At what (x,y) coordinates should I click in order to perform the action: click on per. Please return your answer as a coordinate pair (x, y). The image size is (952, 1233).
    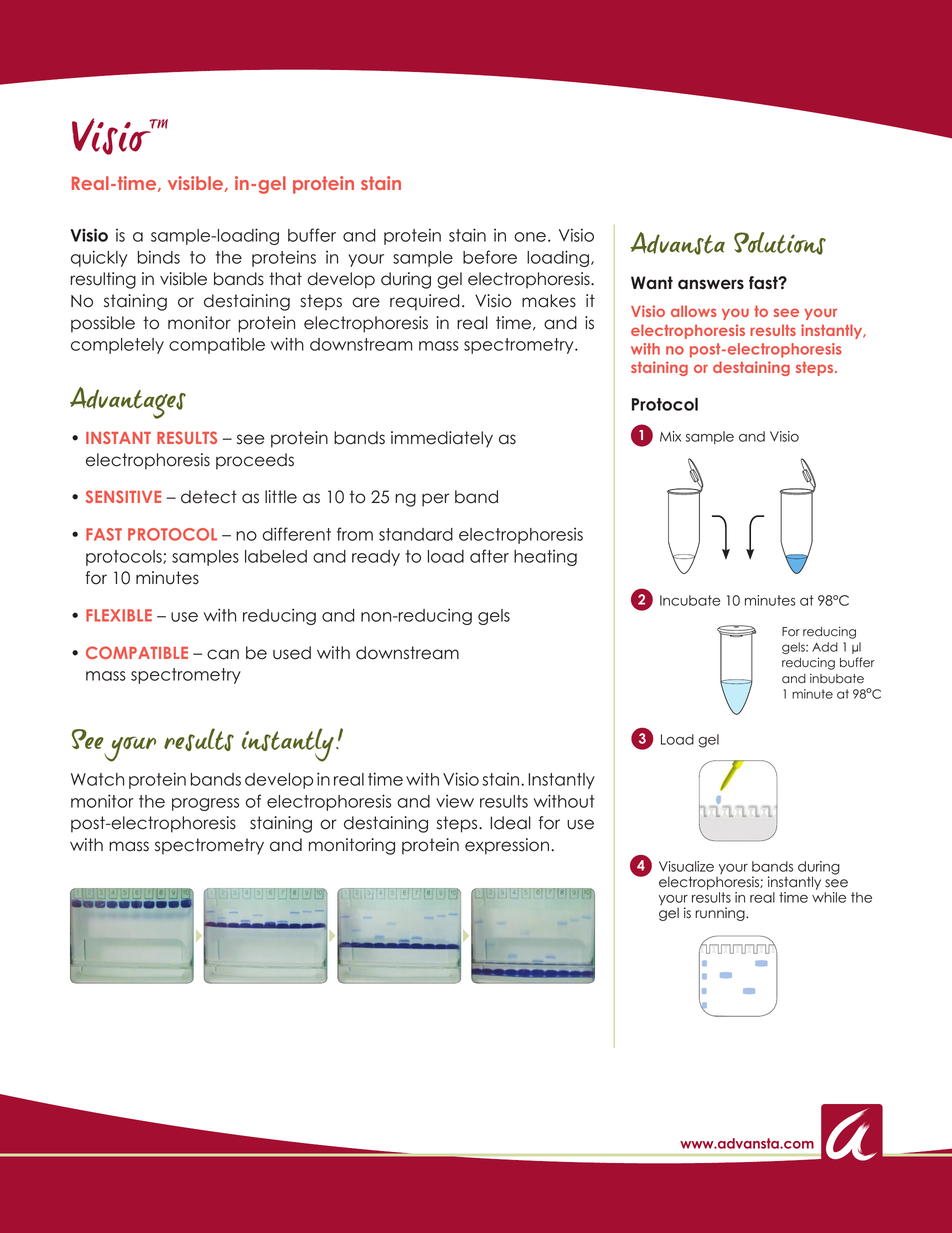
    Looking at the image, I should click on (435, 500).
